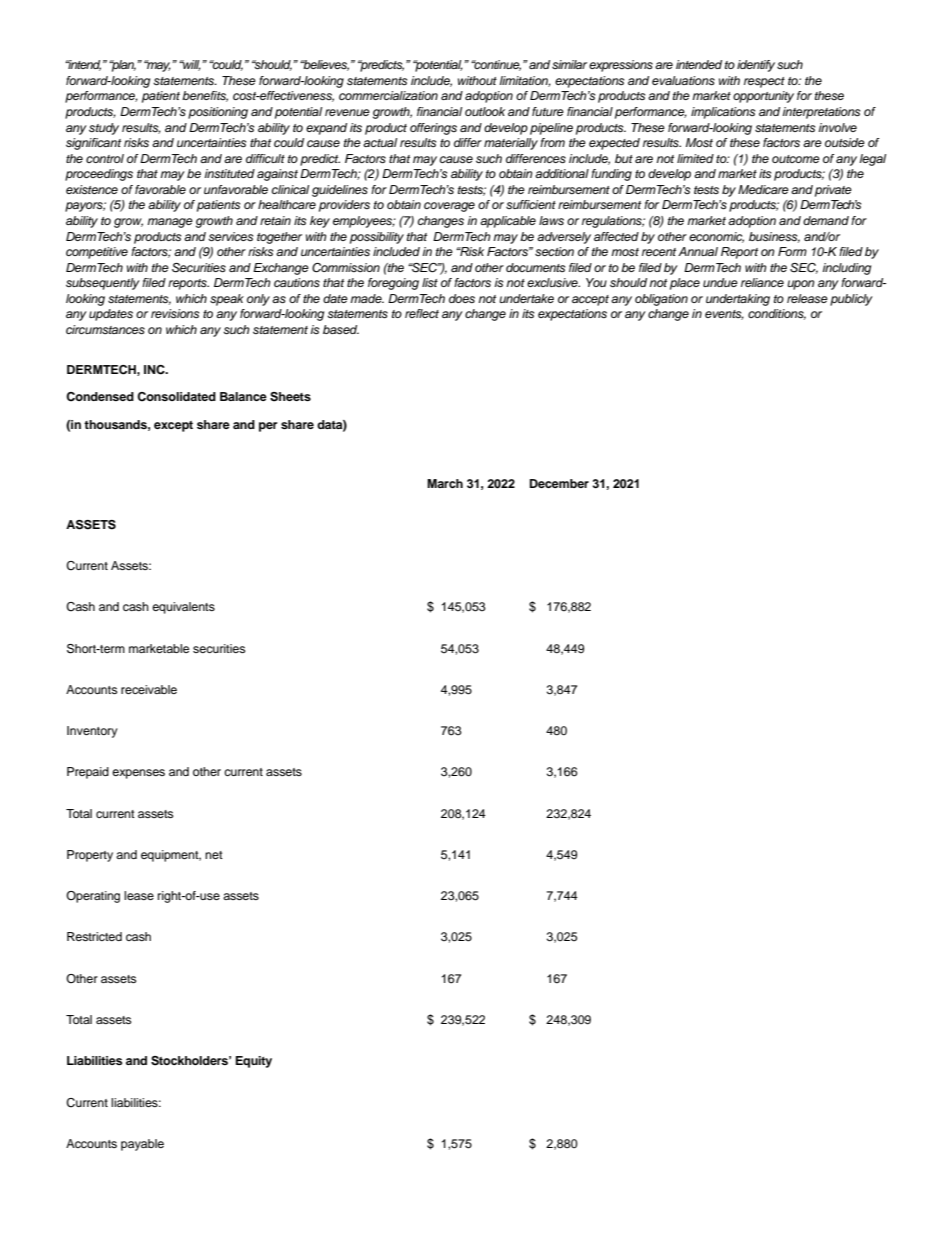  Describe the element at coordinates (142, 1145) in the document. I see `payable` at that location.
